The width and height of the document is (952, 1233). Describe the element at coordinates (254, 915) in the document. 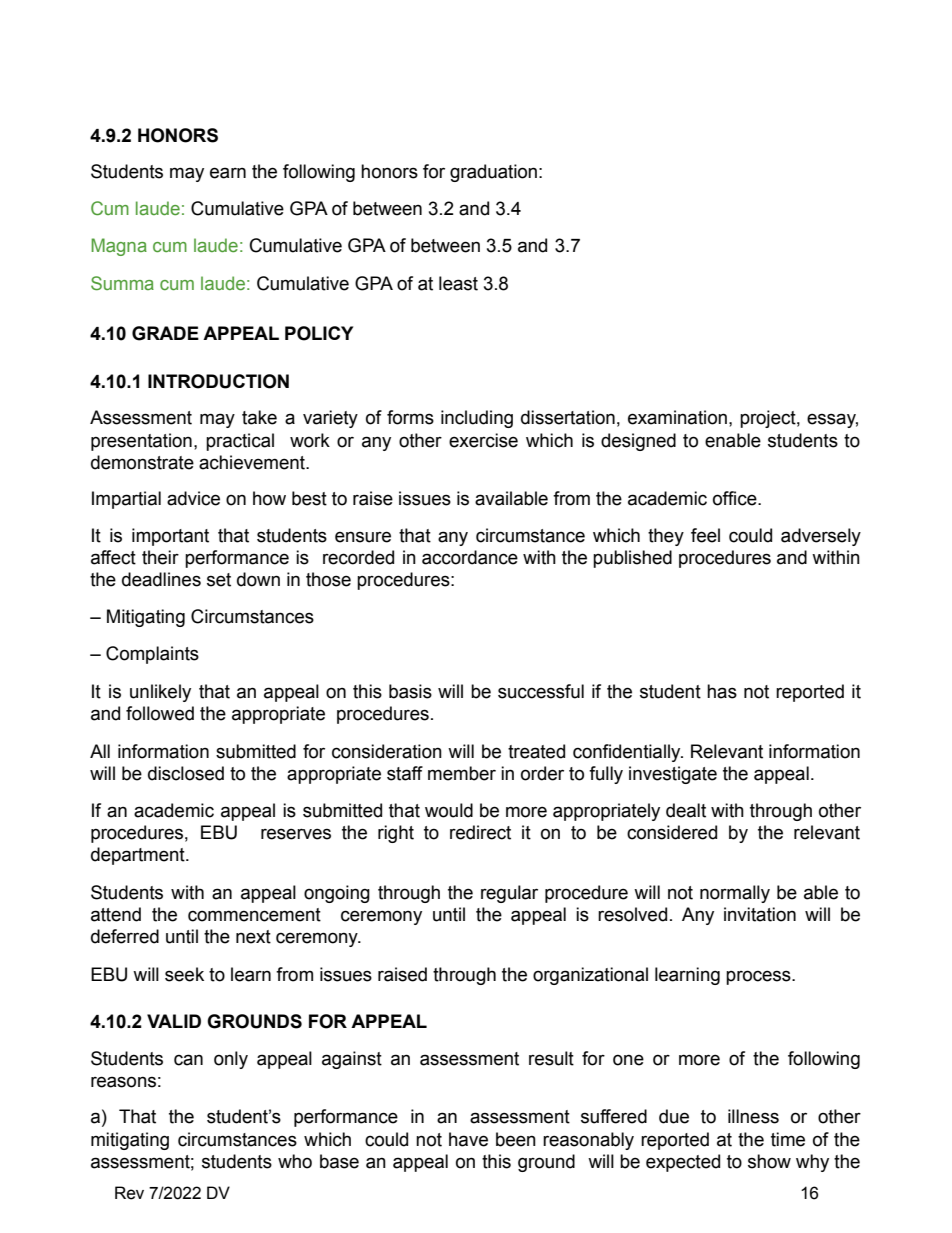

I see `commencement` at that location.
